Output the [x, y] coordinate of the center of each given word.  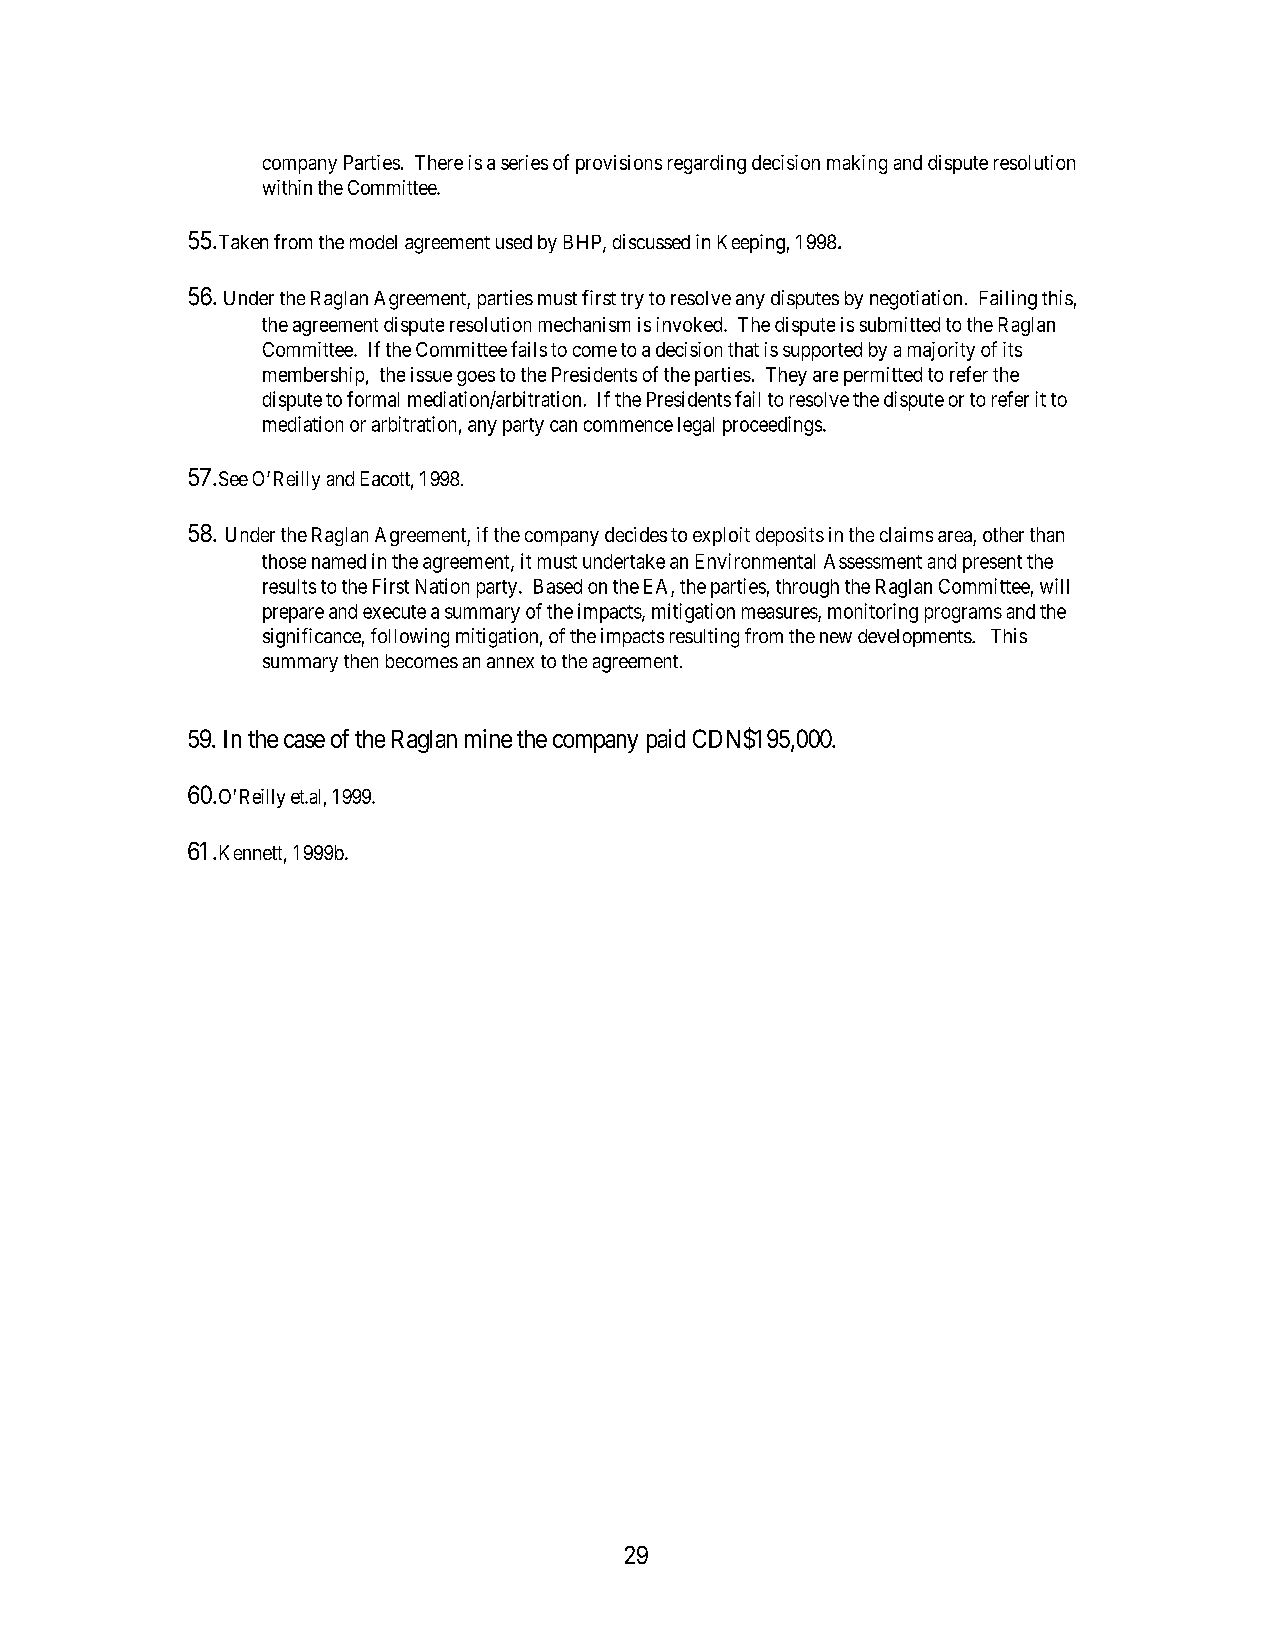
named [339, 561]
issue [431, 374]
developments [915, 638]
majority [941, 351]
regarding [707, 164]
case [304, 741]
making [857, 164]
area [955, 536]
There [439, 162]
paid [666, 741]
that [743, 349]
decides [636, 534]
